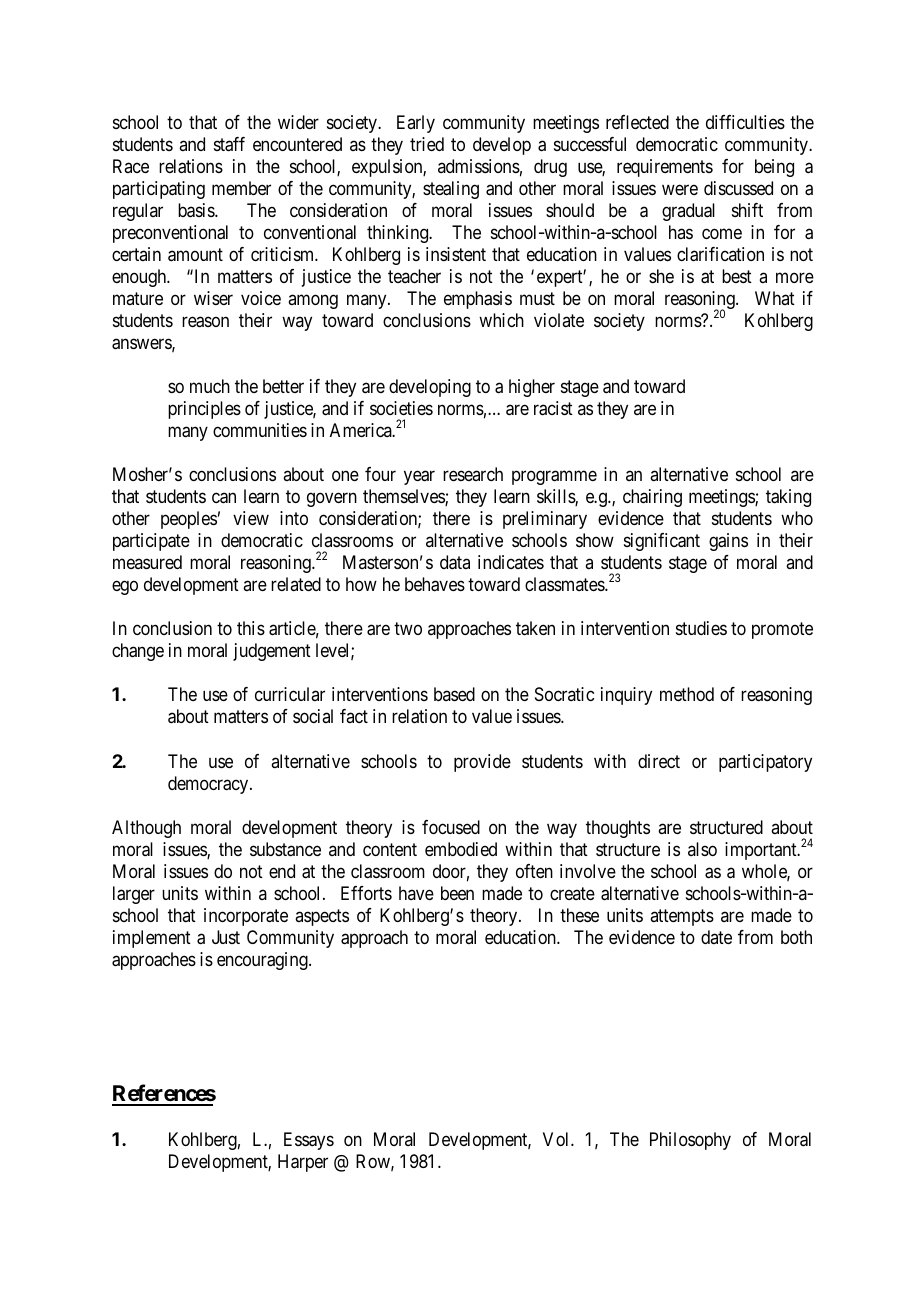 The image size is (924, 1308). I want to click on been, so click(457, 893).
